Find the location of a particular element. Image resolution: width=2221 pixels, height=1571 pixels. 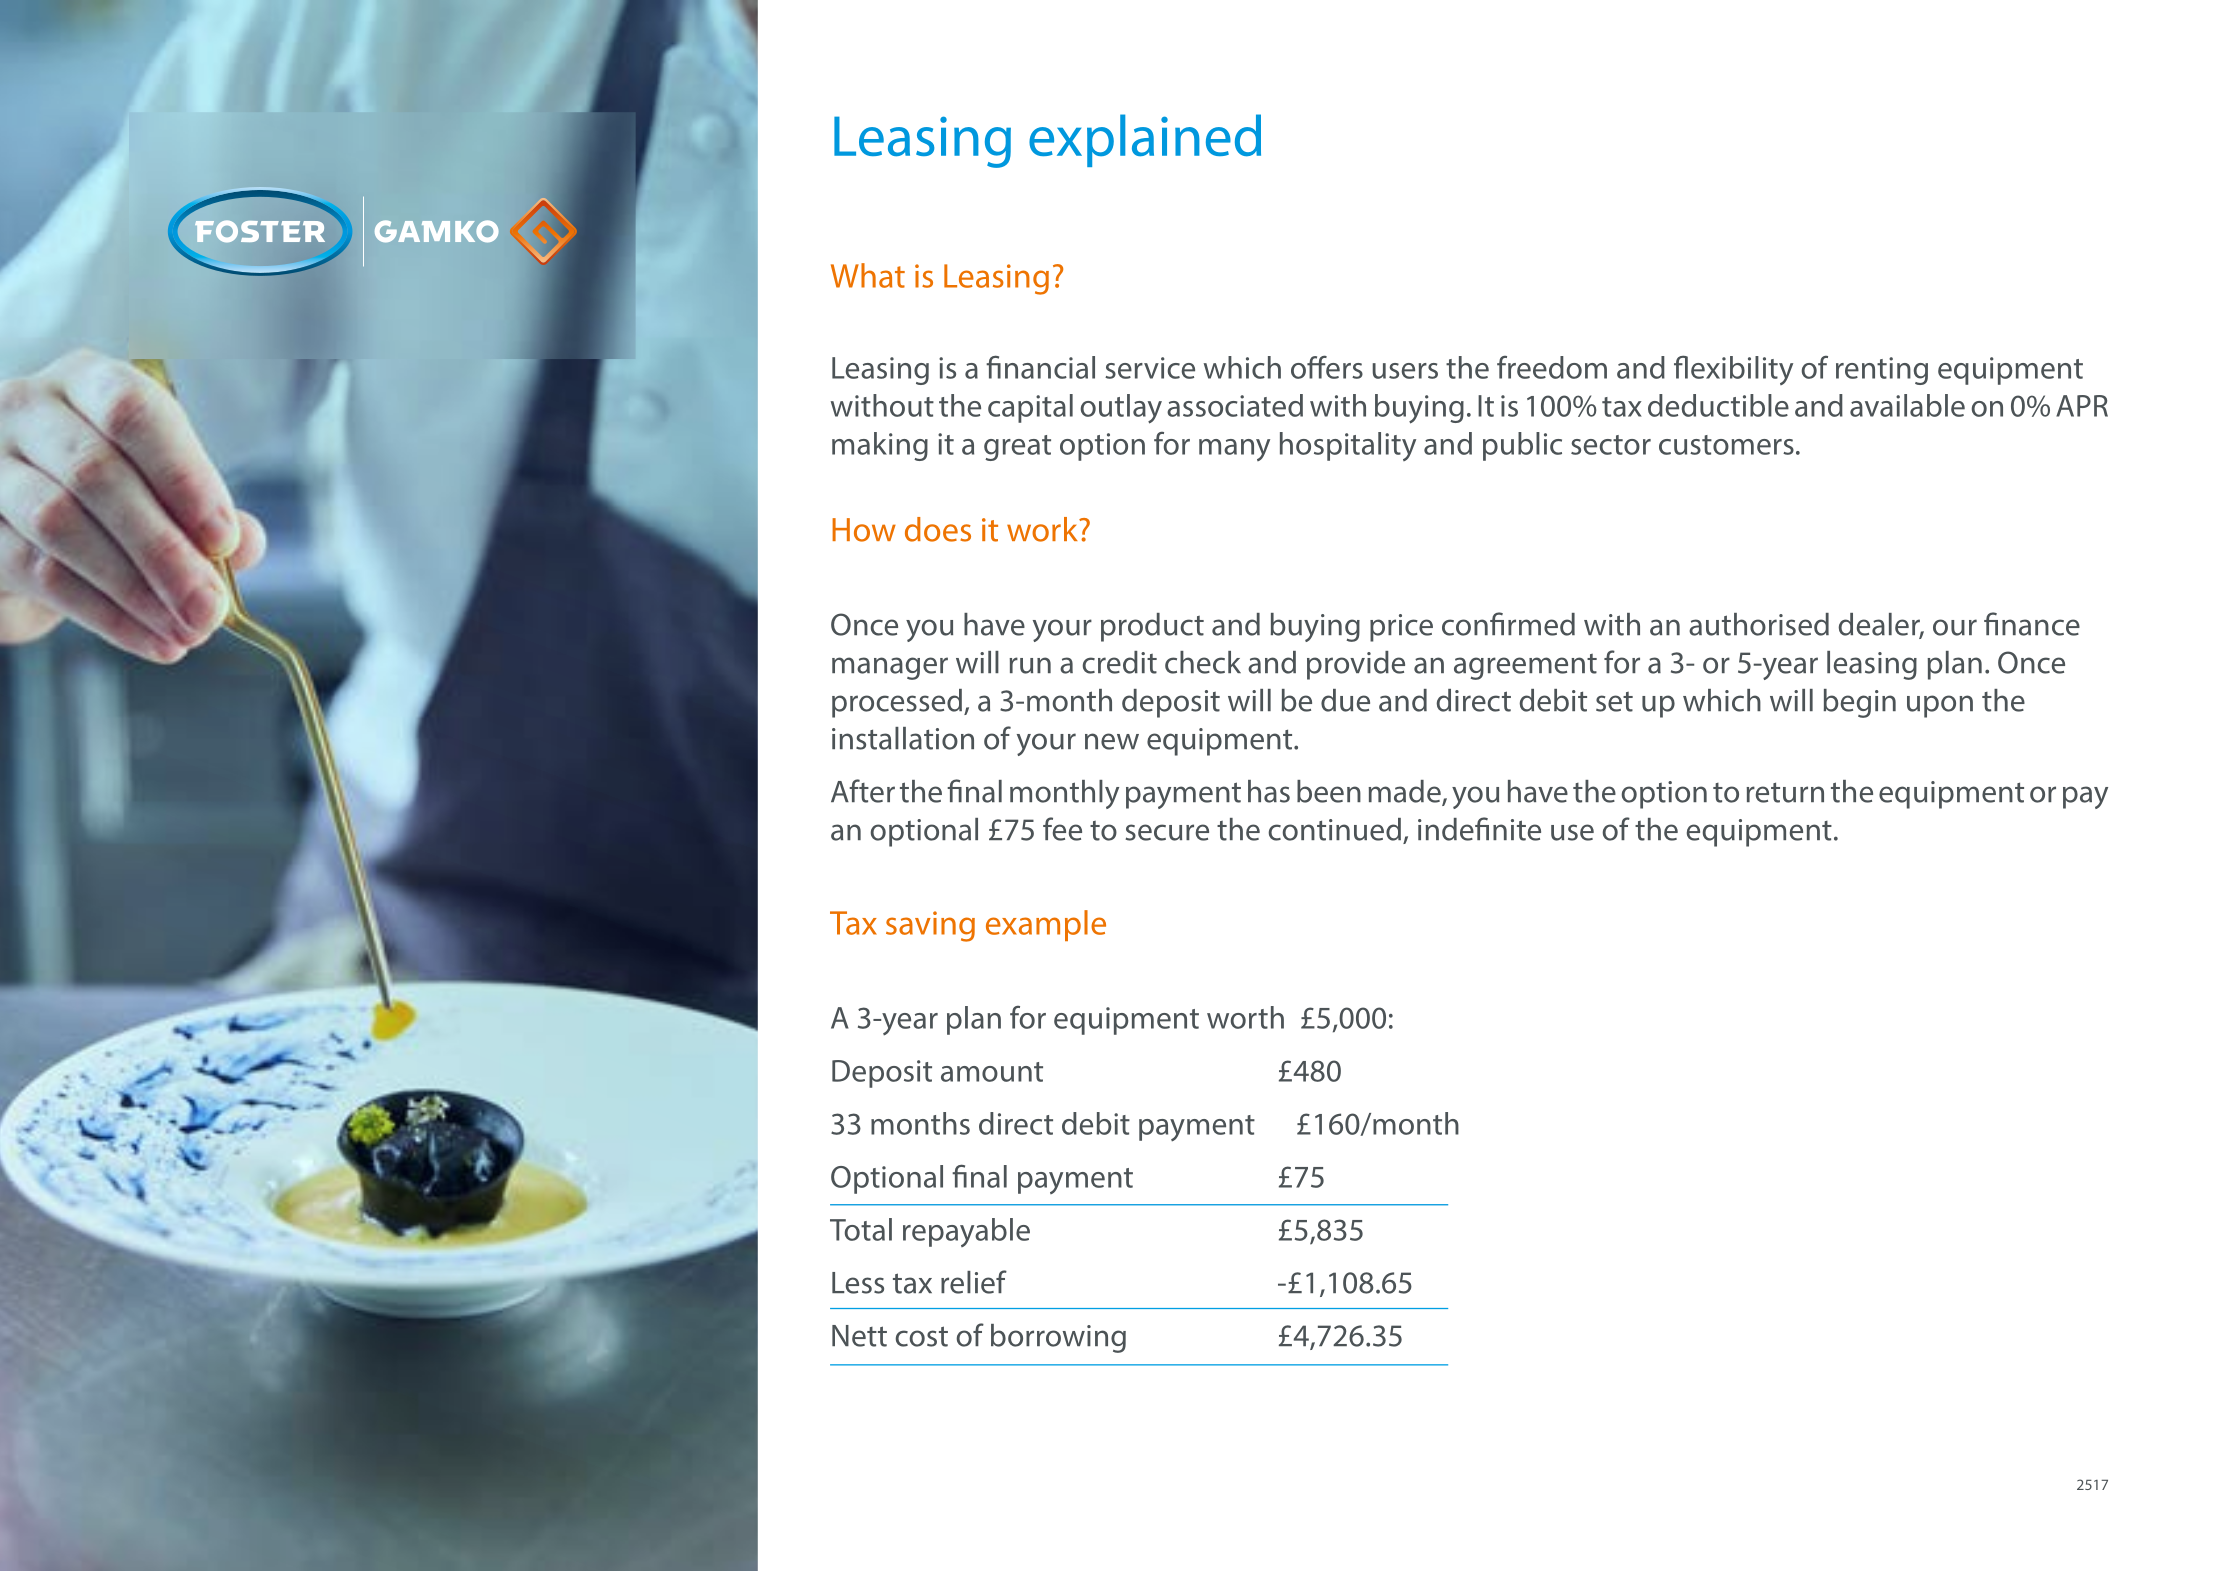

return is located at coordinates (1785, 792).
